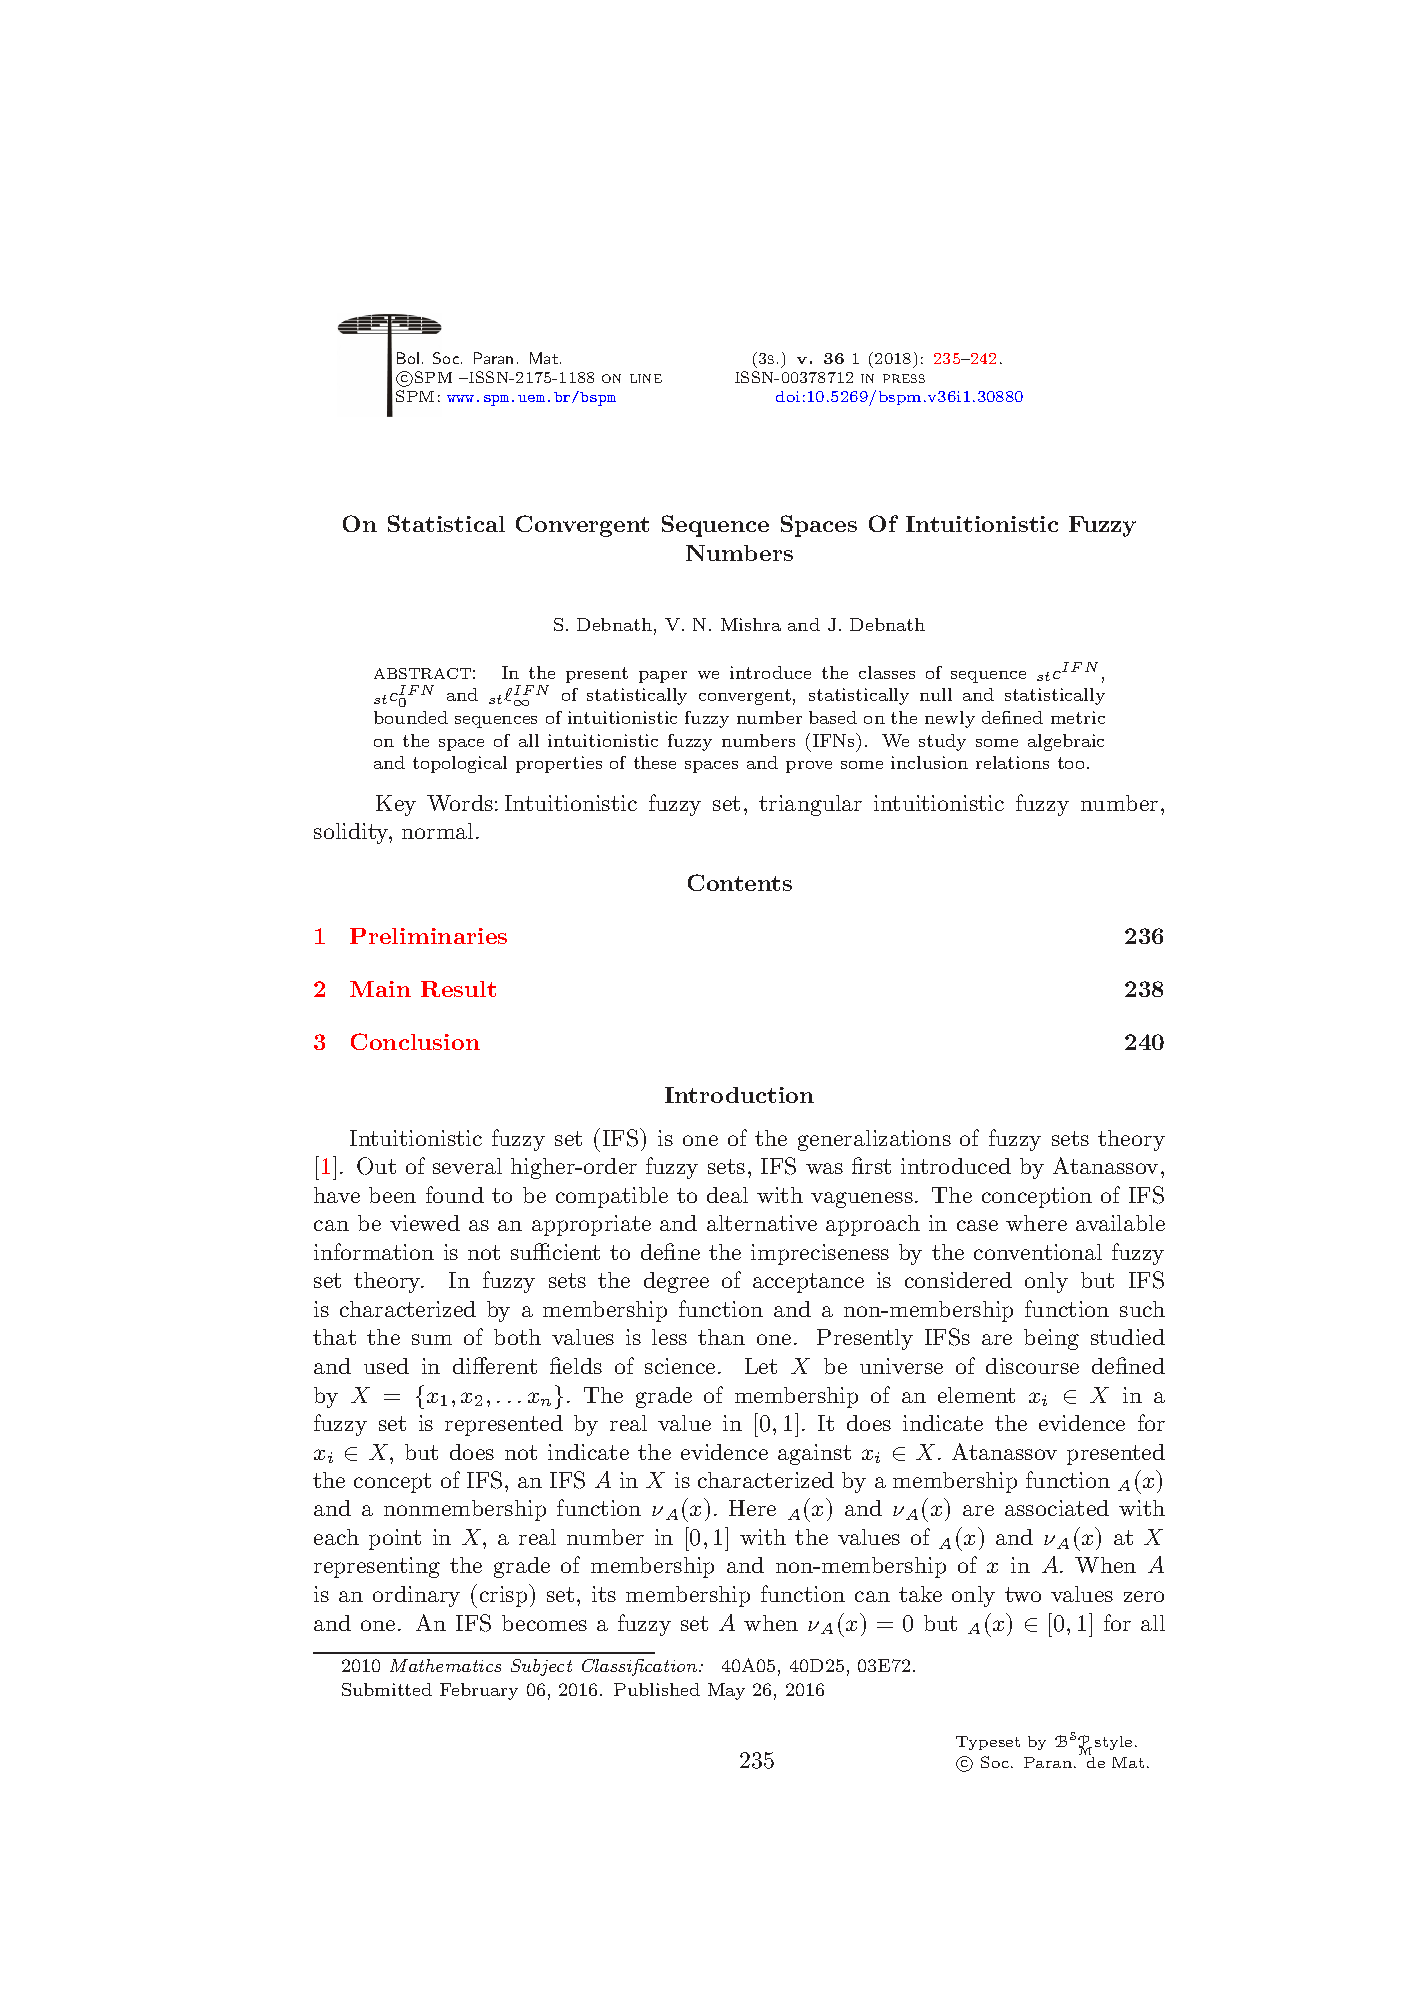  Describe the element at coordinates (904, 378) in the image. I see `press` at that location.
